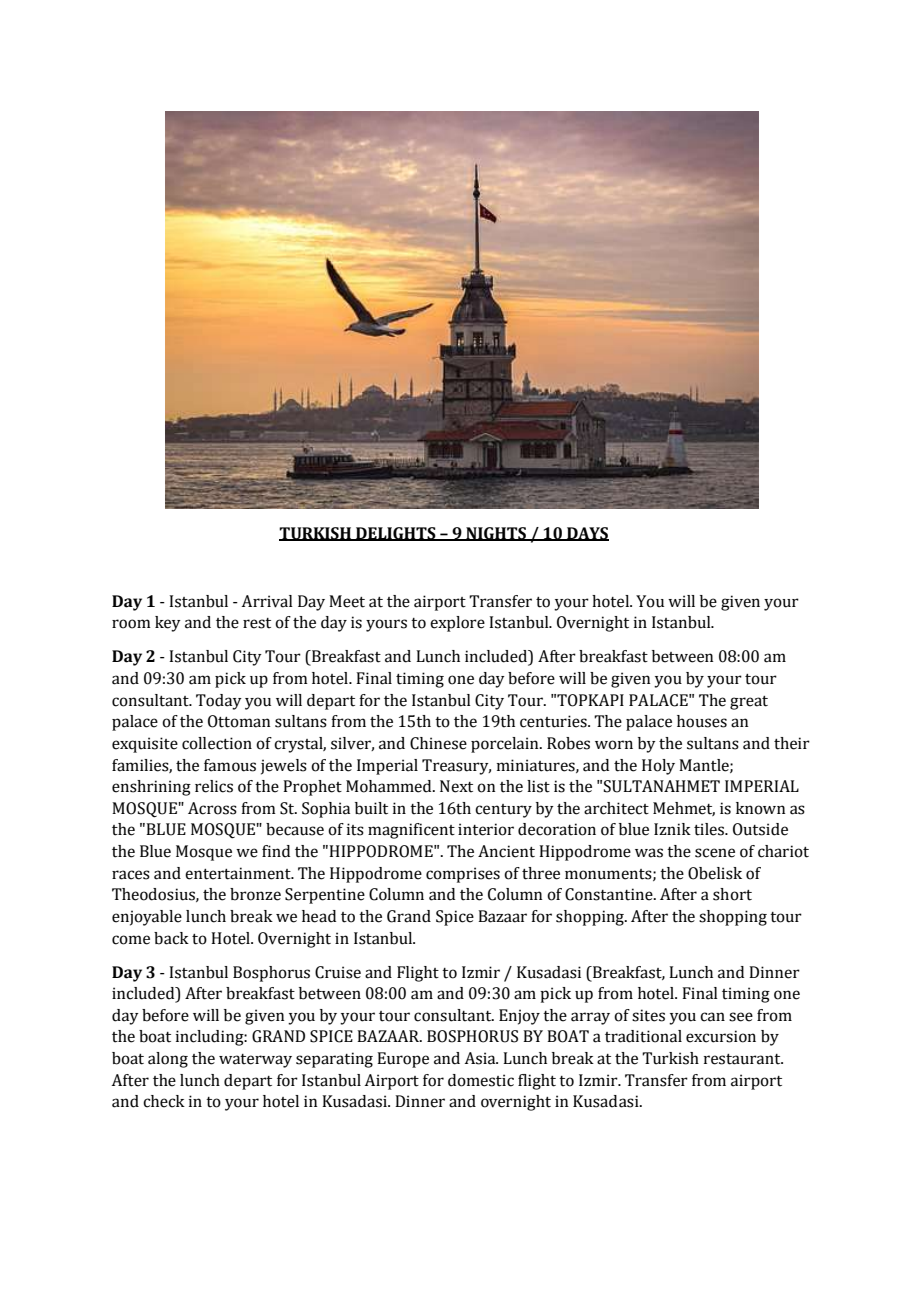 This page has width=924, height=1308. What do you see at coordinates (219, 702) in the page?
I see `Today` at bounding box center [219, 702].
